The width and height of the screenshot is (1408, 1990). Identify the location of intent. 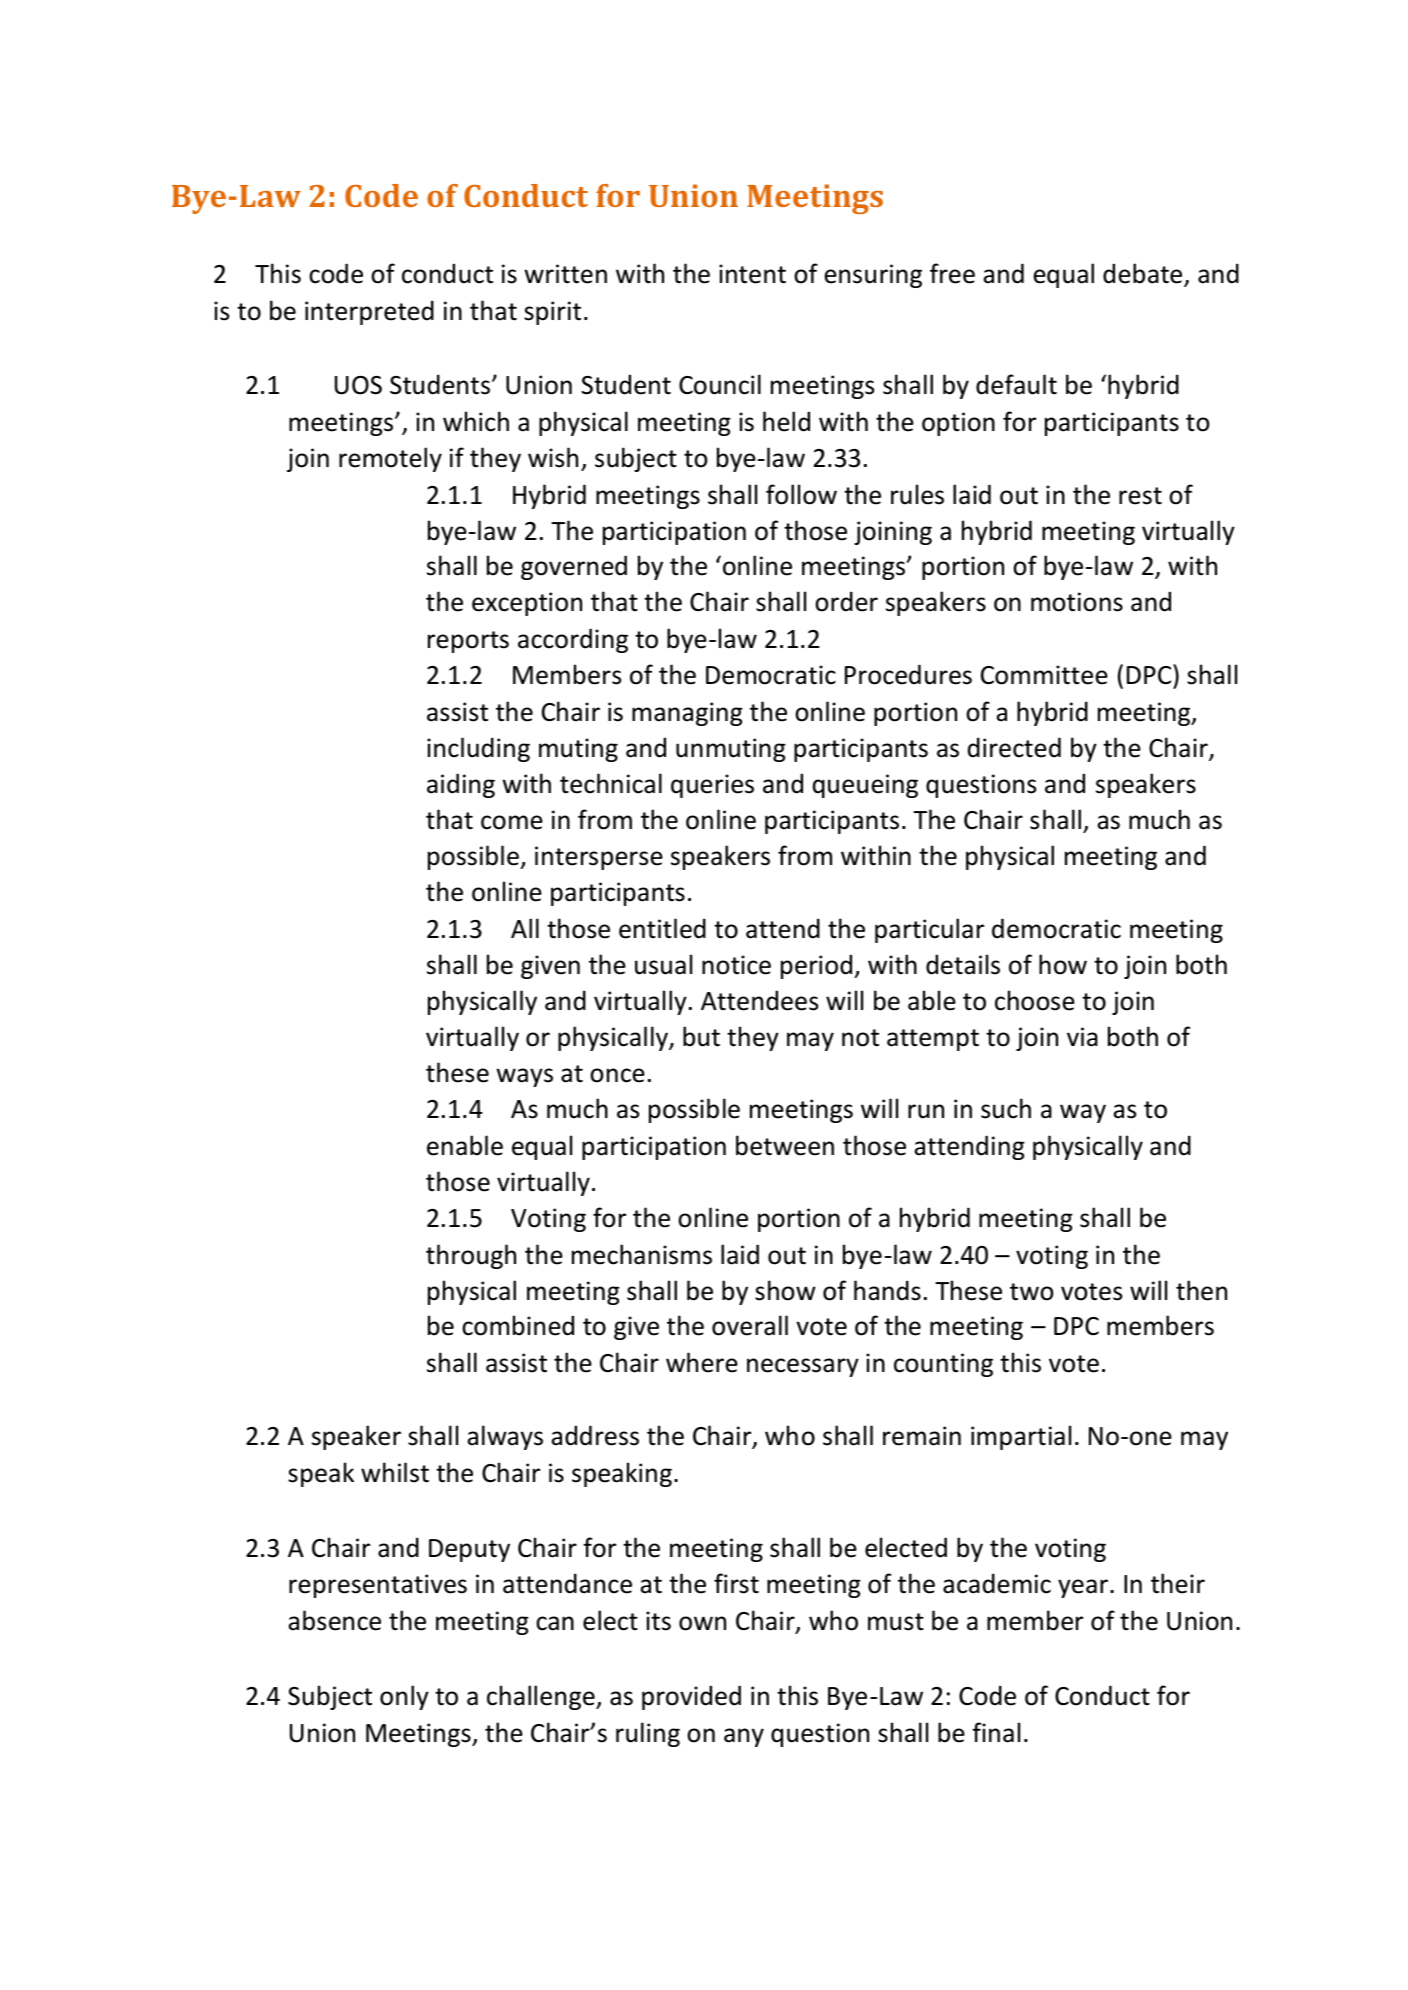
(752, 274).
